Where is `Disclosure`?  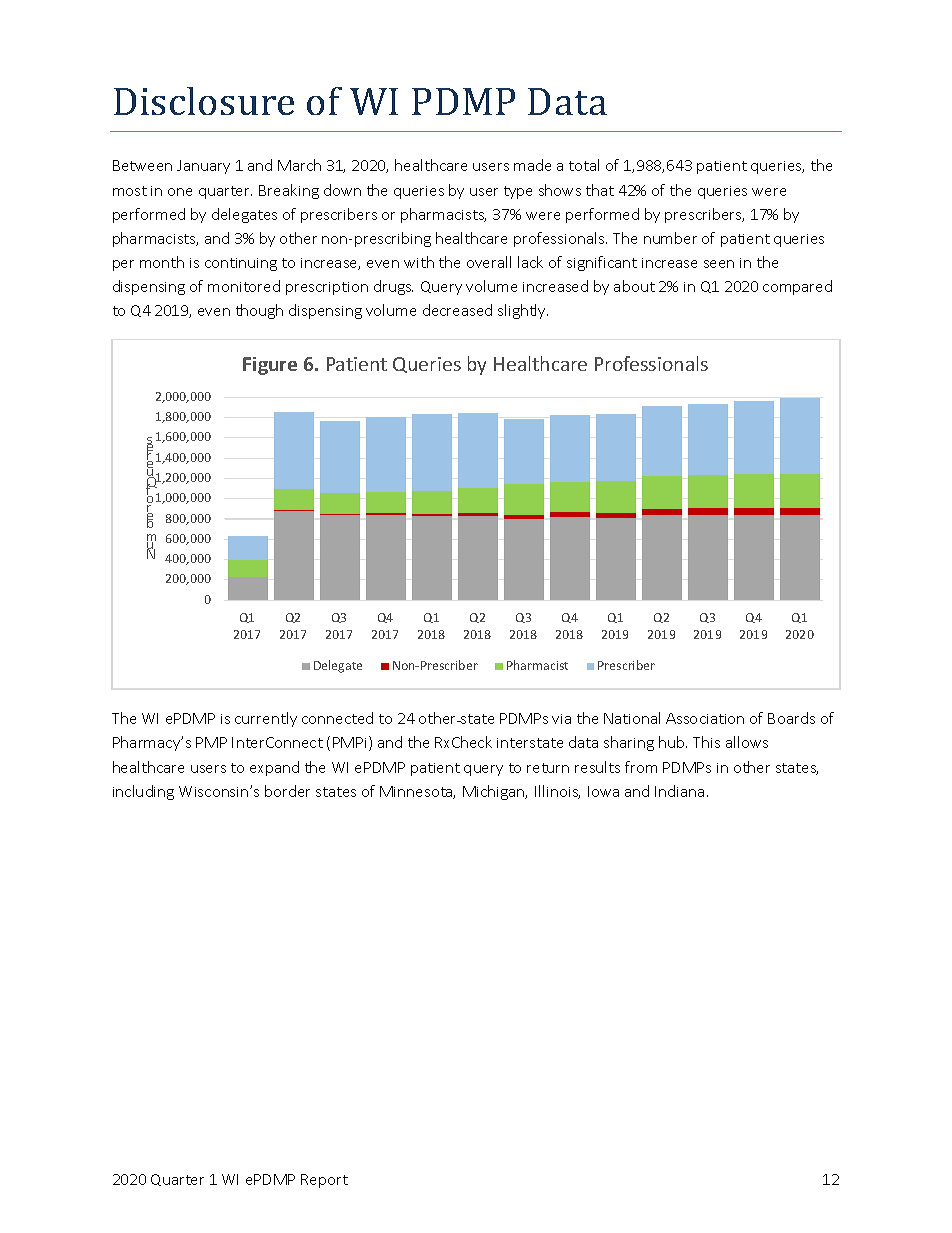 Disclosure is located at coordinates (204, 101).
